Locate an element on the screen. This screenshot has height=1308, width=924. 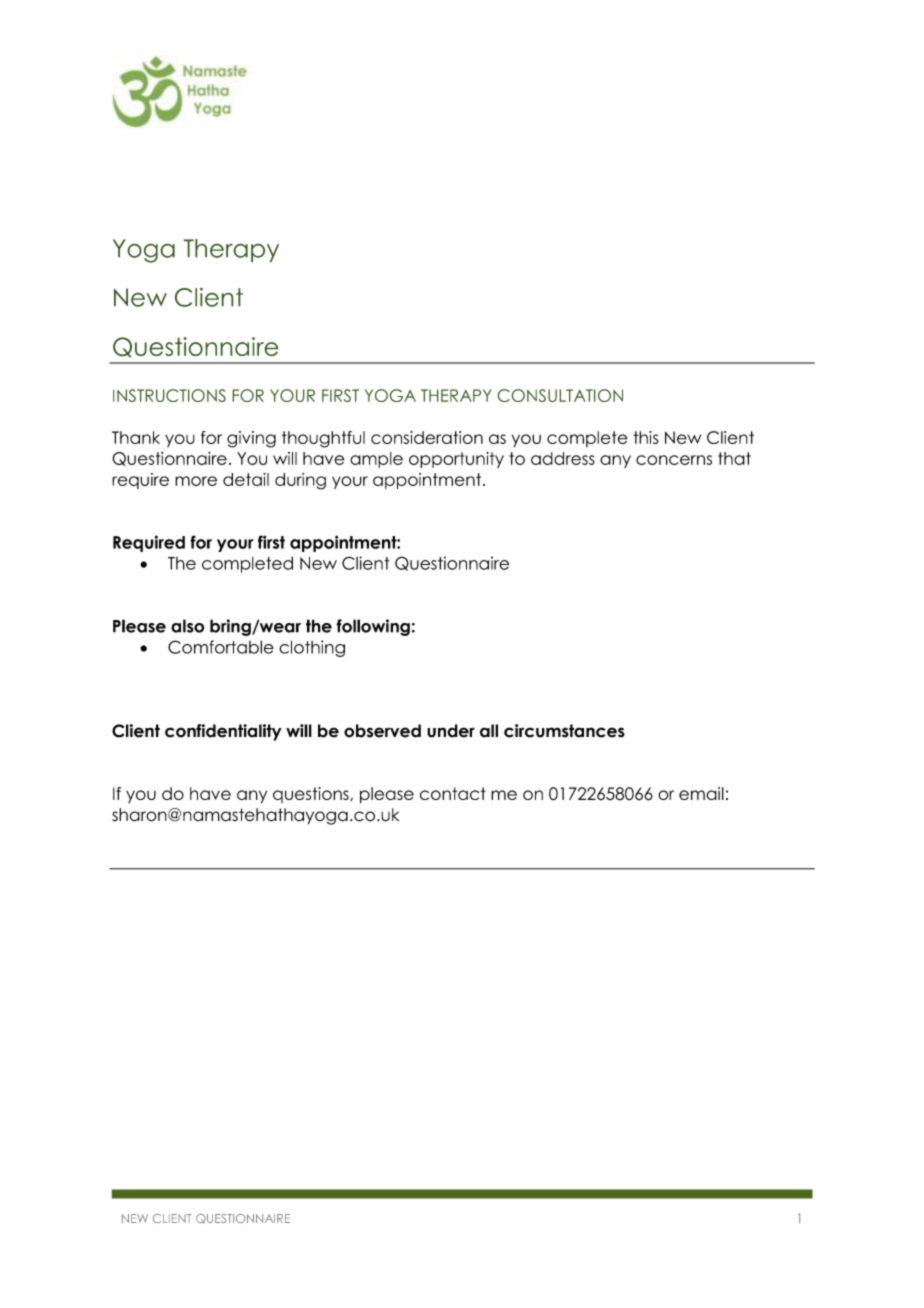
clothing is located at coordinates (312, 648).
